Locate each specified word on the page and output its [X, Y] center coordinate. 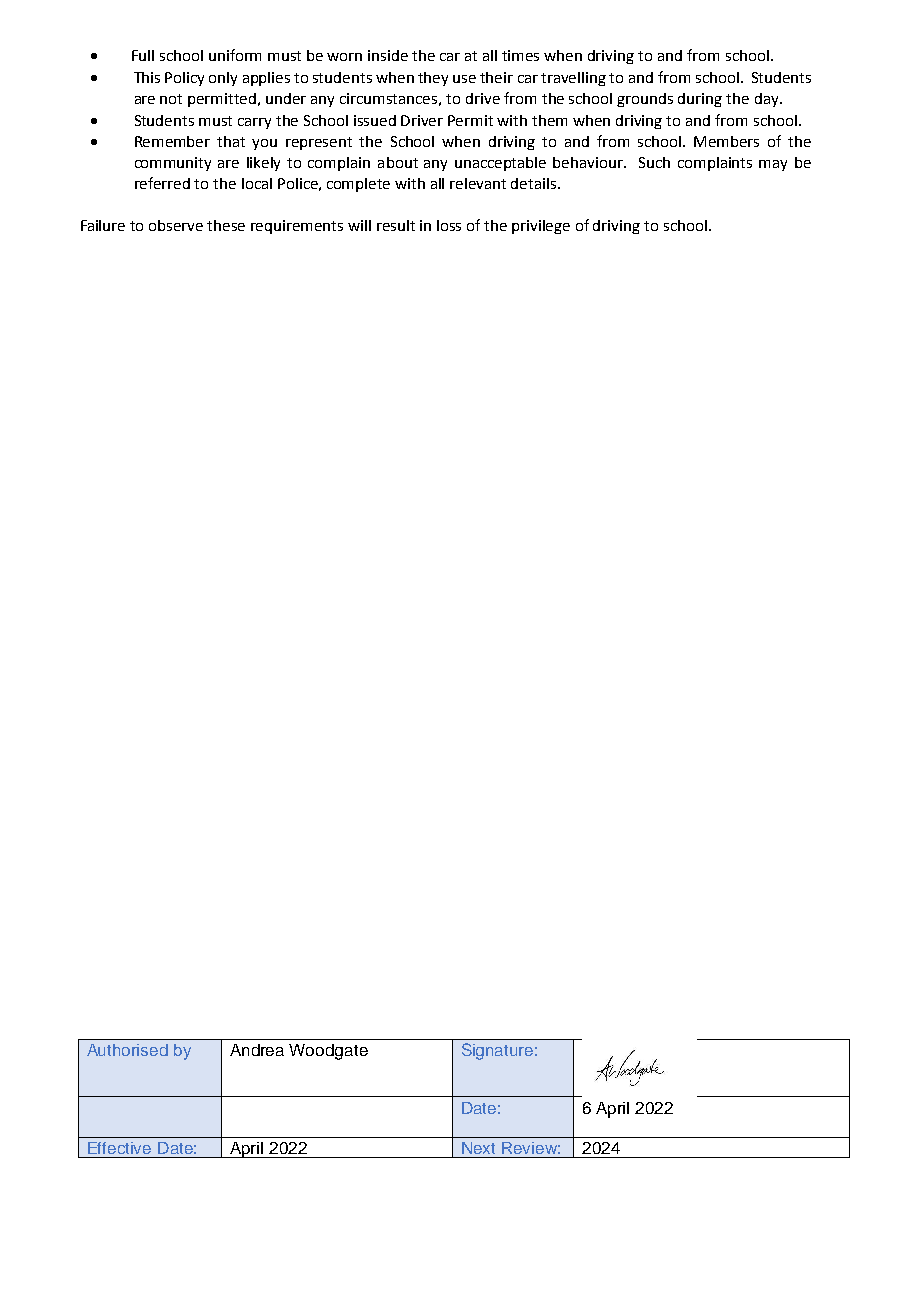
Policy [184, 79]
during [700, 100]
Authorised [127, 1050]
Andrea [257, 1050]
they [433, 79]
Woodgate [328, 1052]
